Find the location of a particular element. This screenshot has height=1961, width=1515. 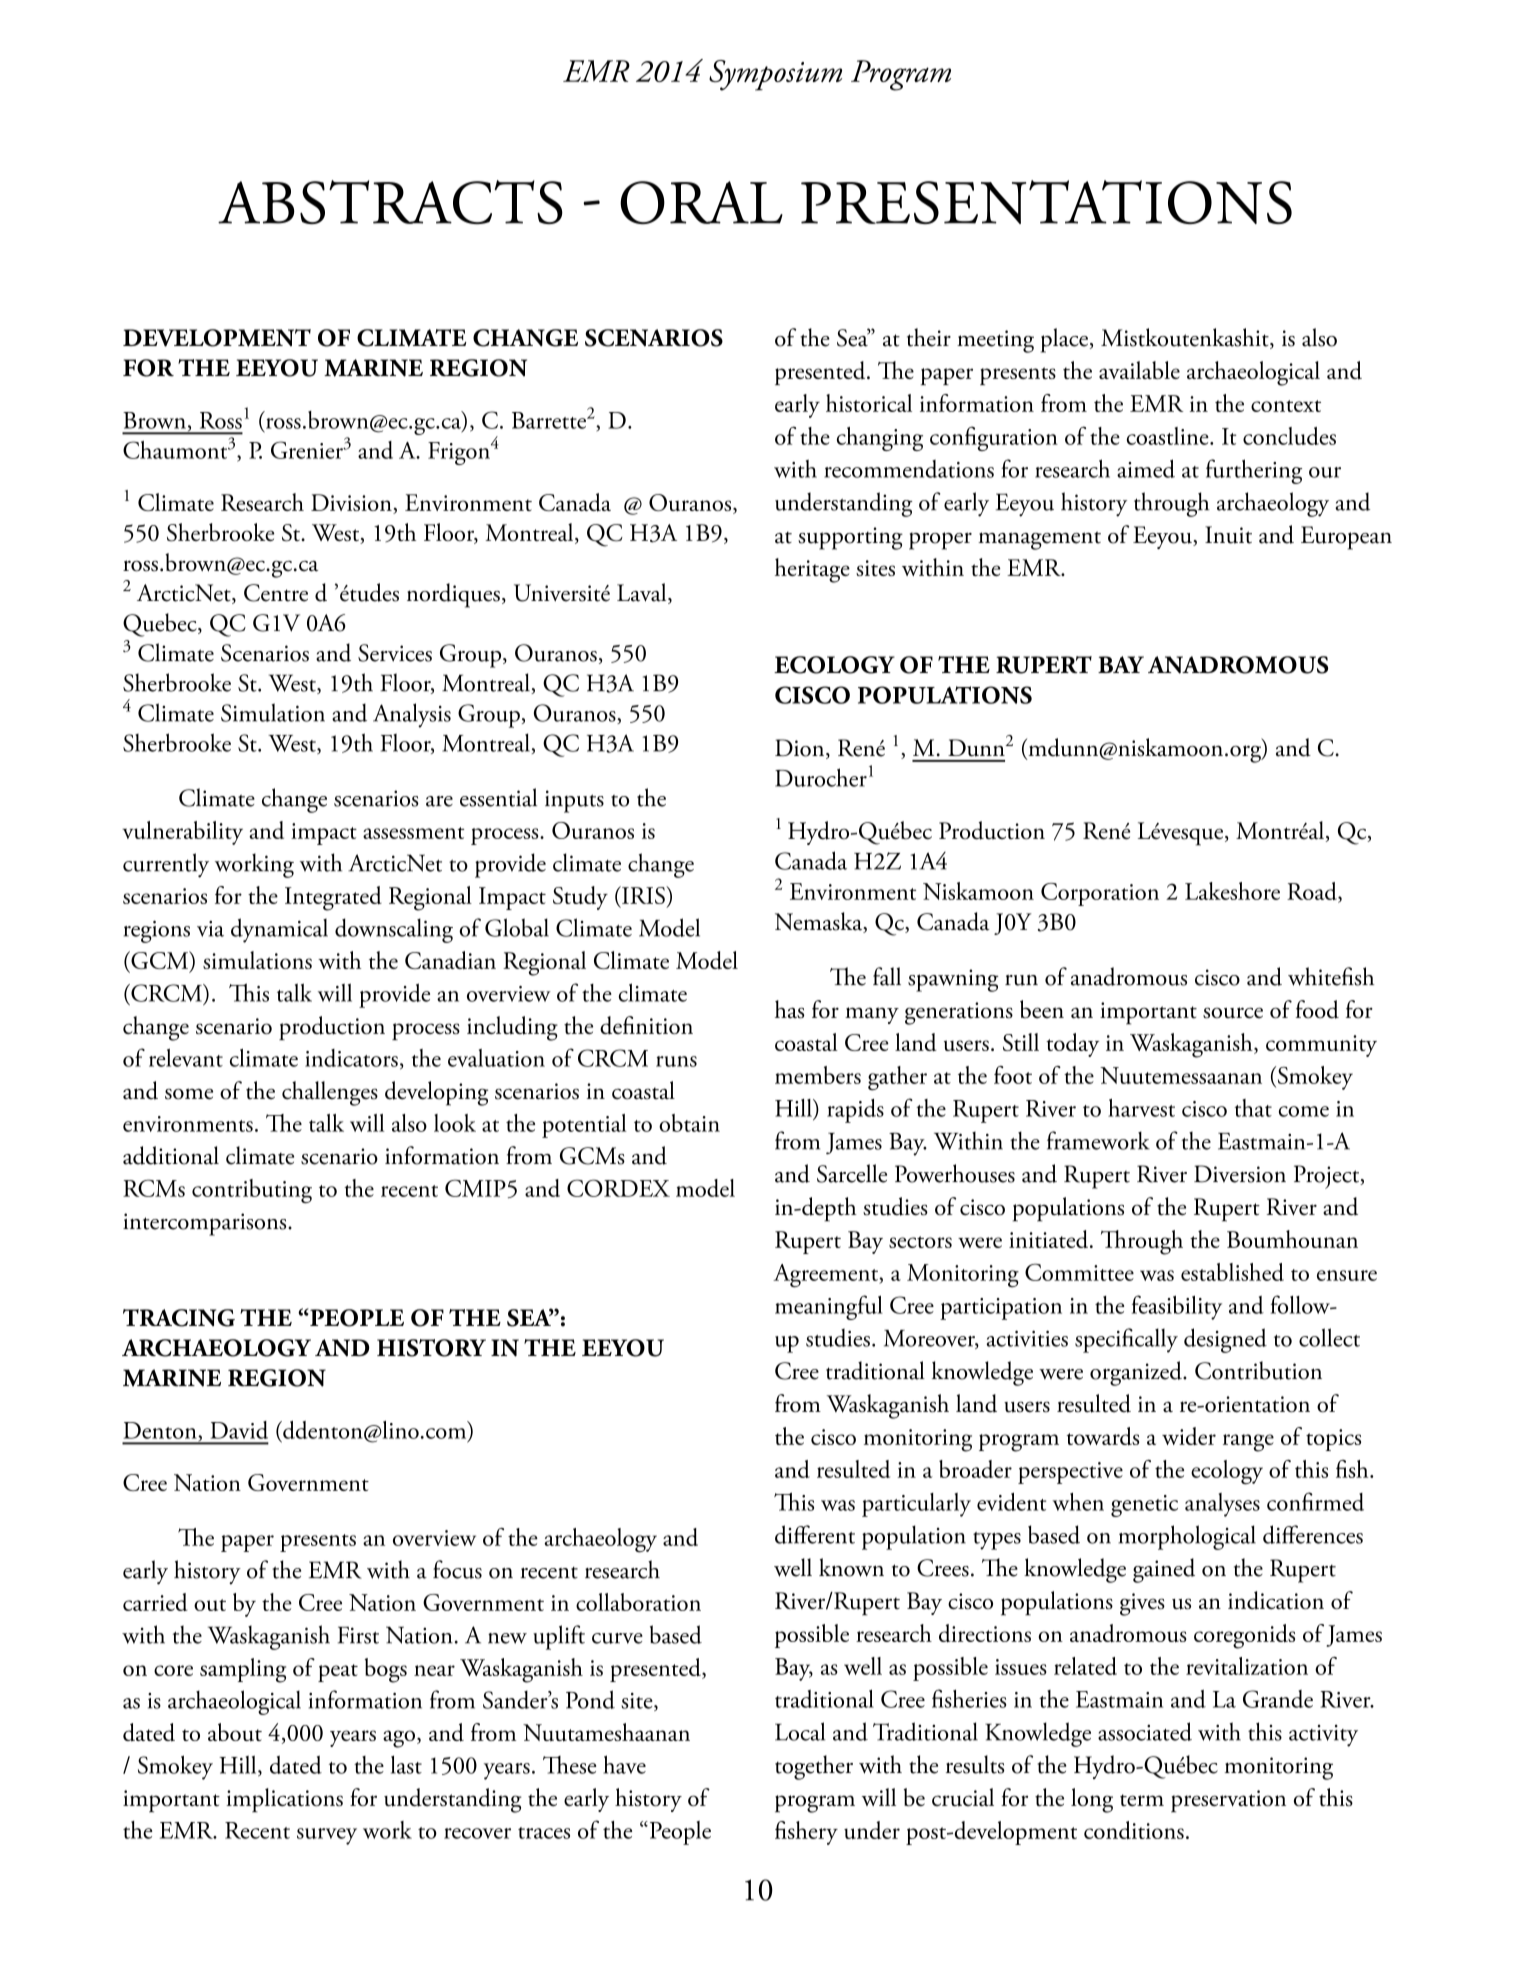

together is located at coordinates (814, 1767).
